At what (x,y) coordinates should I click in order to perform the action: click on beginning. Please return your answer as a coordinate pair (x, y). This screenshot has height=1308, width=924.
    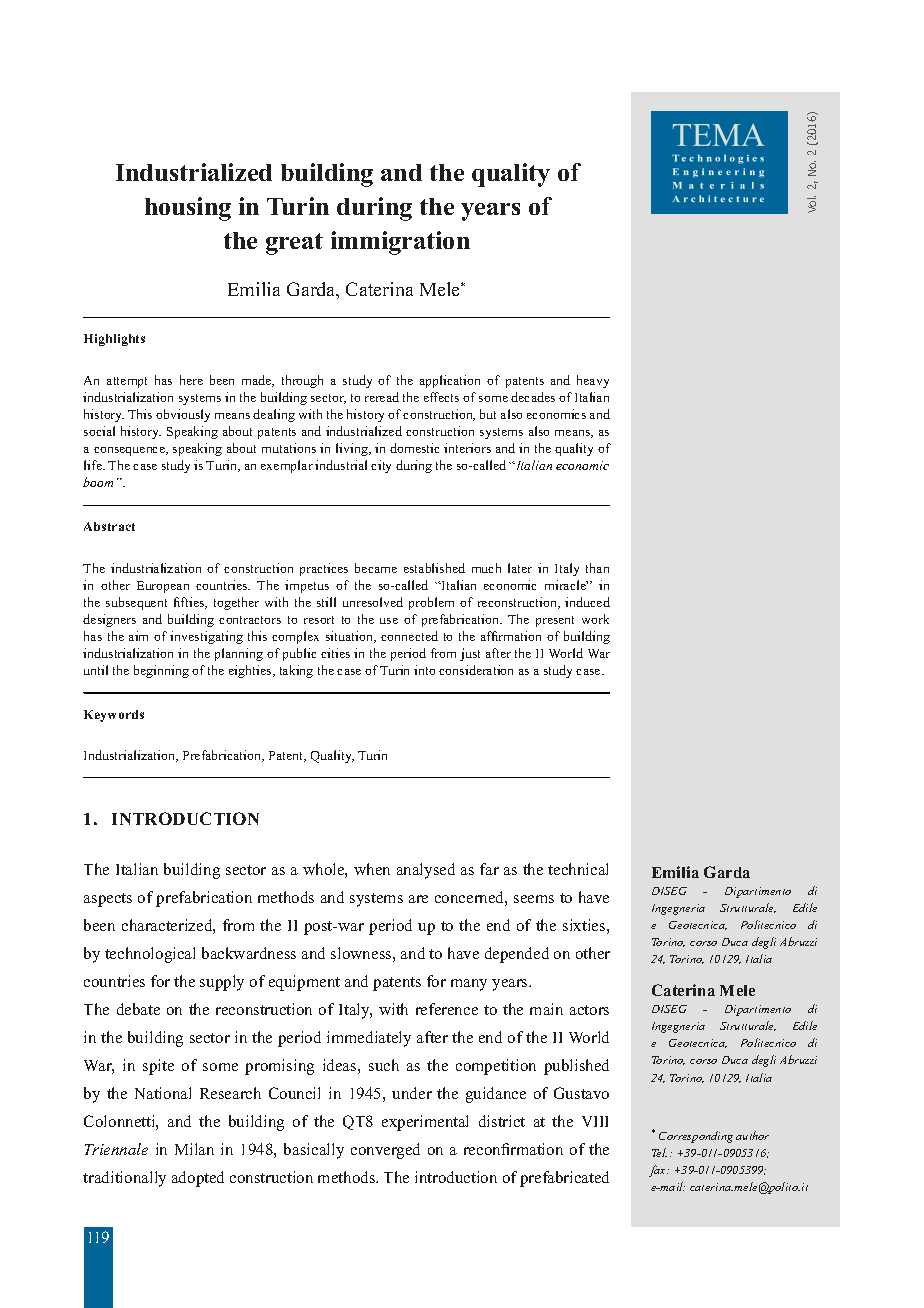
    Looking at the image, I should click on (161, 671).
